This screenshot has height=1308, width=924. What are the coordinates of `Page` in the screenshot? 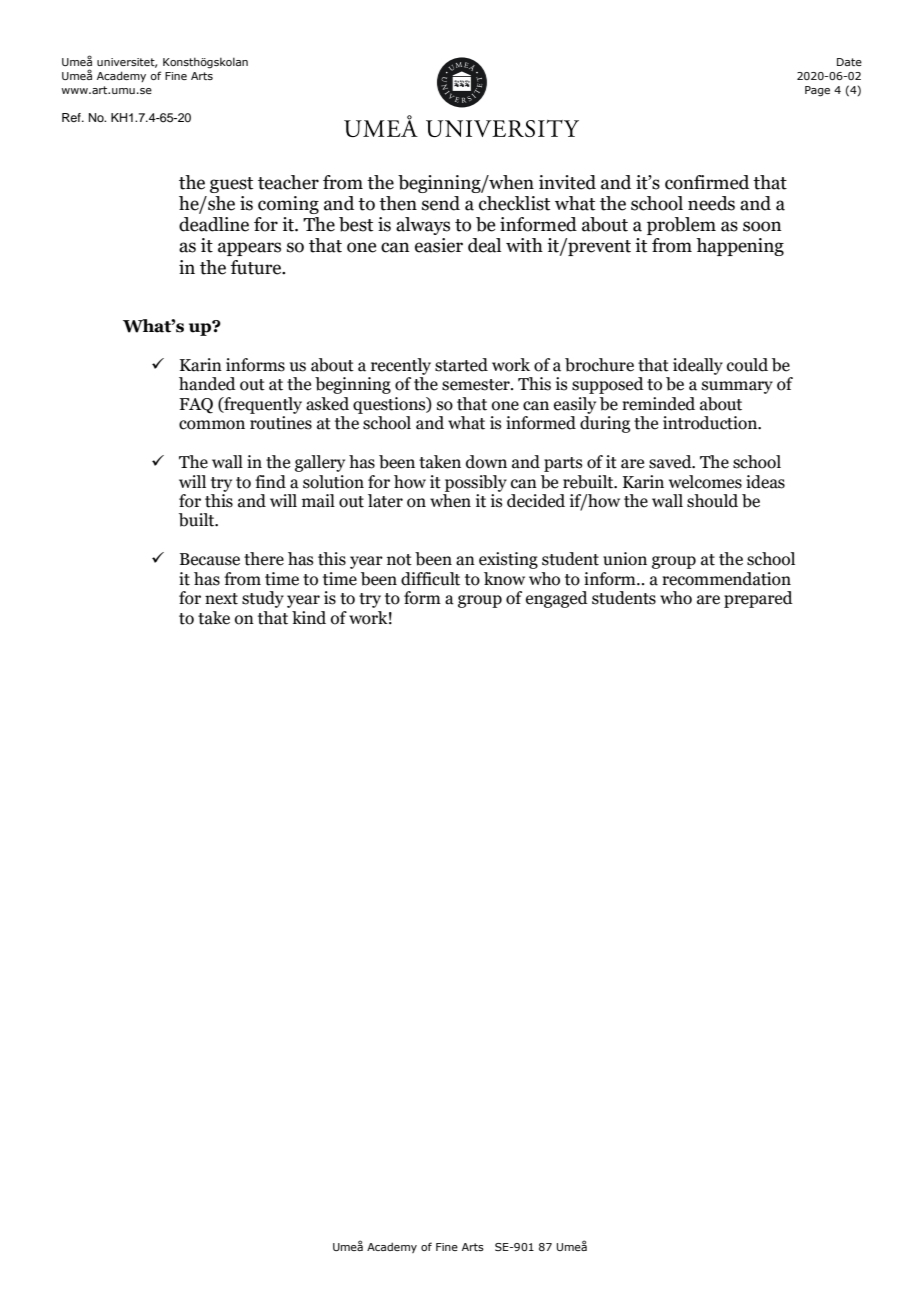 It's located at (817, 91).
